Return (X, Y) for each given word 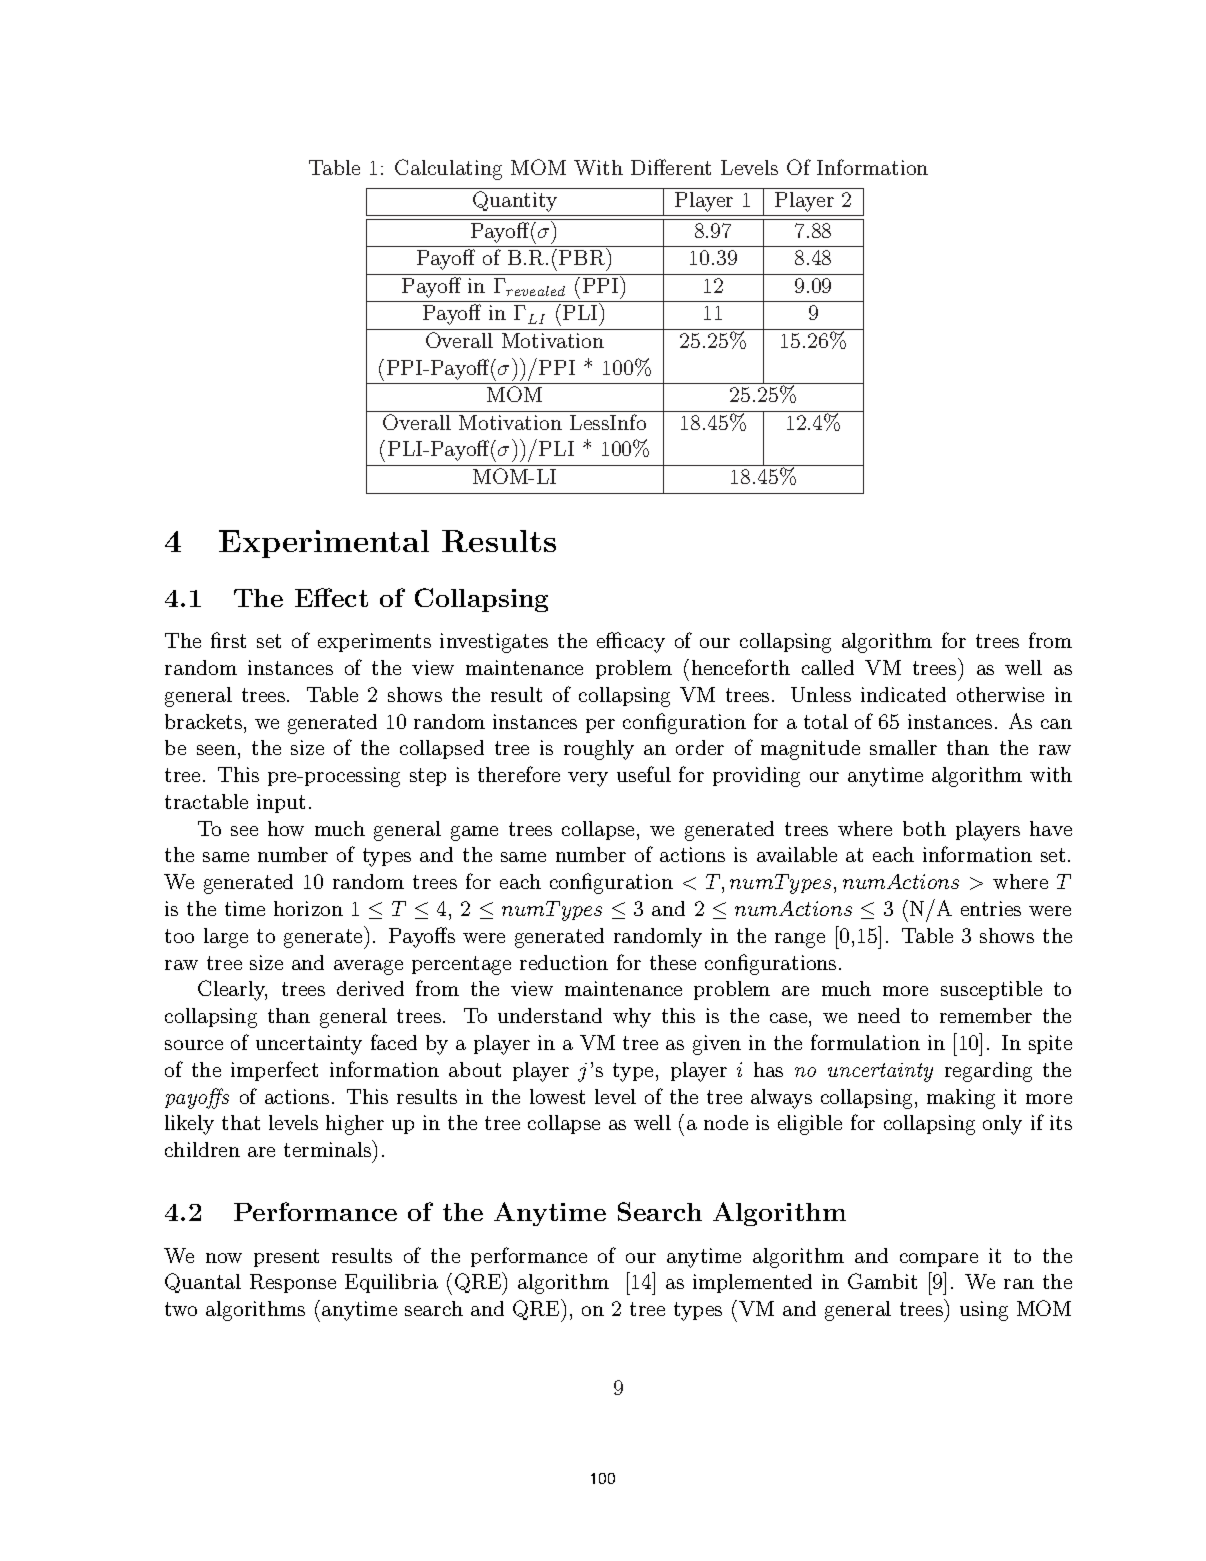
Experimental (324, 544)
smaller (903, 747)
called (828, 667)
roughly (599, 750)
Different (671, 167)
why (632, 1018)
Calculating (448, 169)
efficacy (631, 642)
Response (293, 1283)
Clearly (232, 990)
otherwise (1000, 694)
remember (986, 1015)
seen (216, 750)
